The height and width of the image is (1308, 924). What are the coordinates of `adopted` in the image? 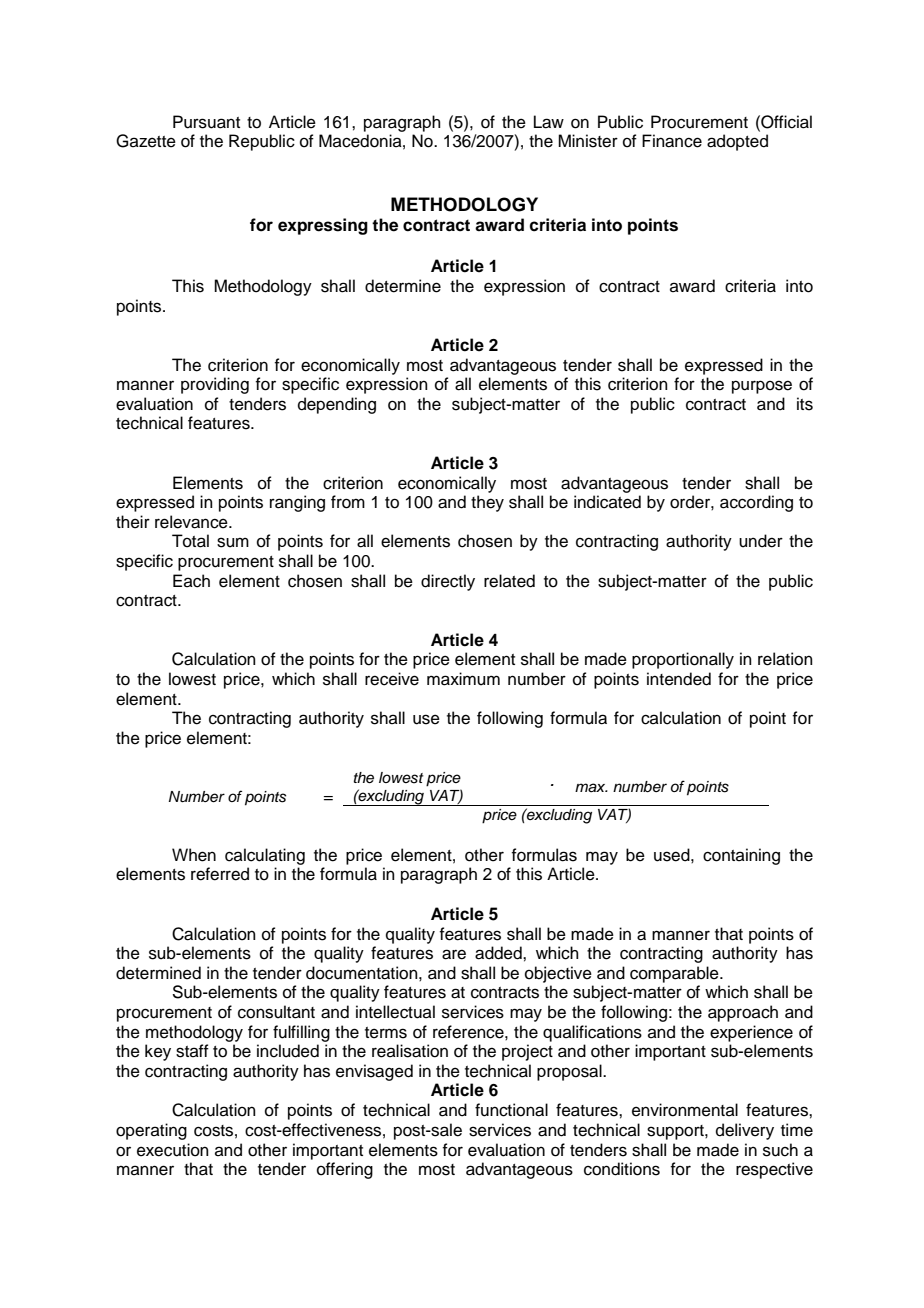 It's located at (737, 142).
